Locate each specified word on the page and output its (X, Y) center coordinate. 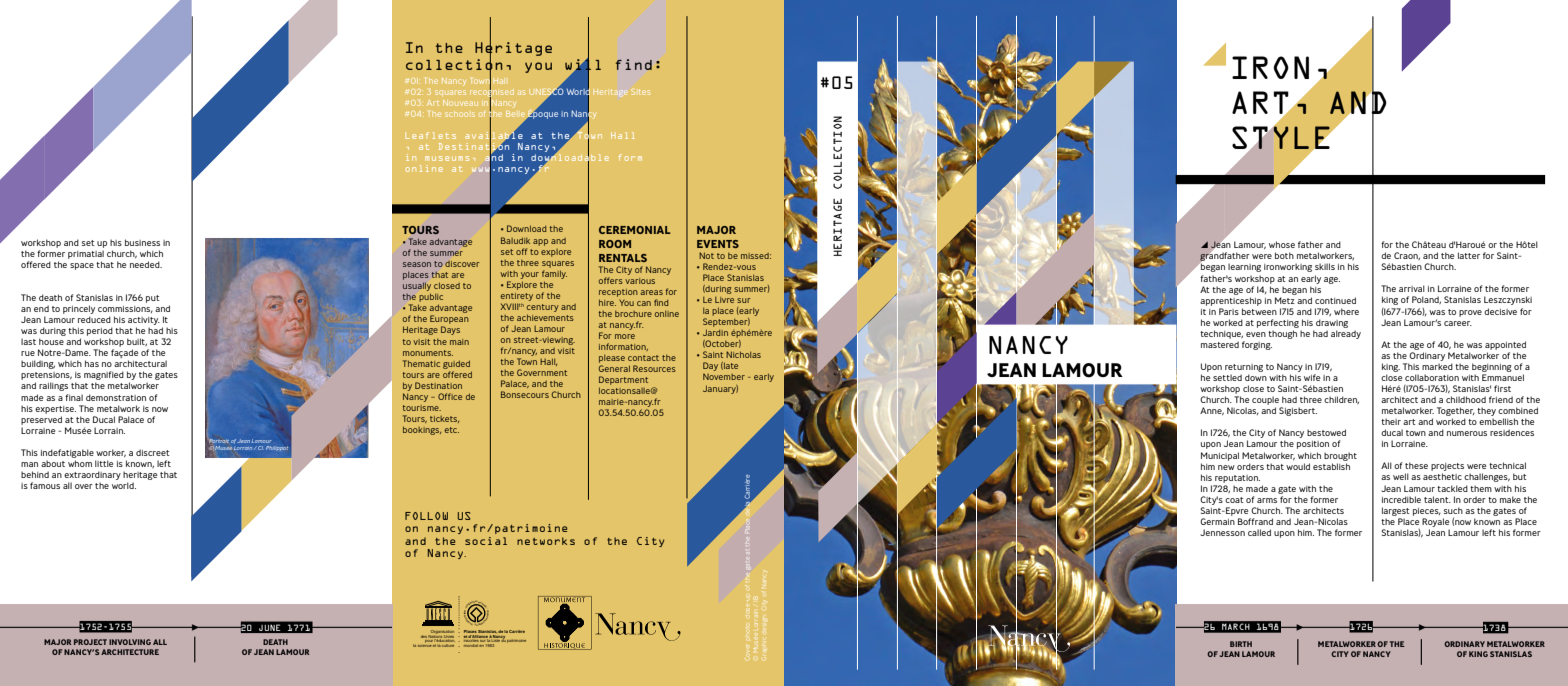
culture (448, 644)
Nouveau (460, 103)
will (583, 64)
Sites (640, 92)
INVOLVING (130, 642)
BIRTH (1241, 644)
